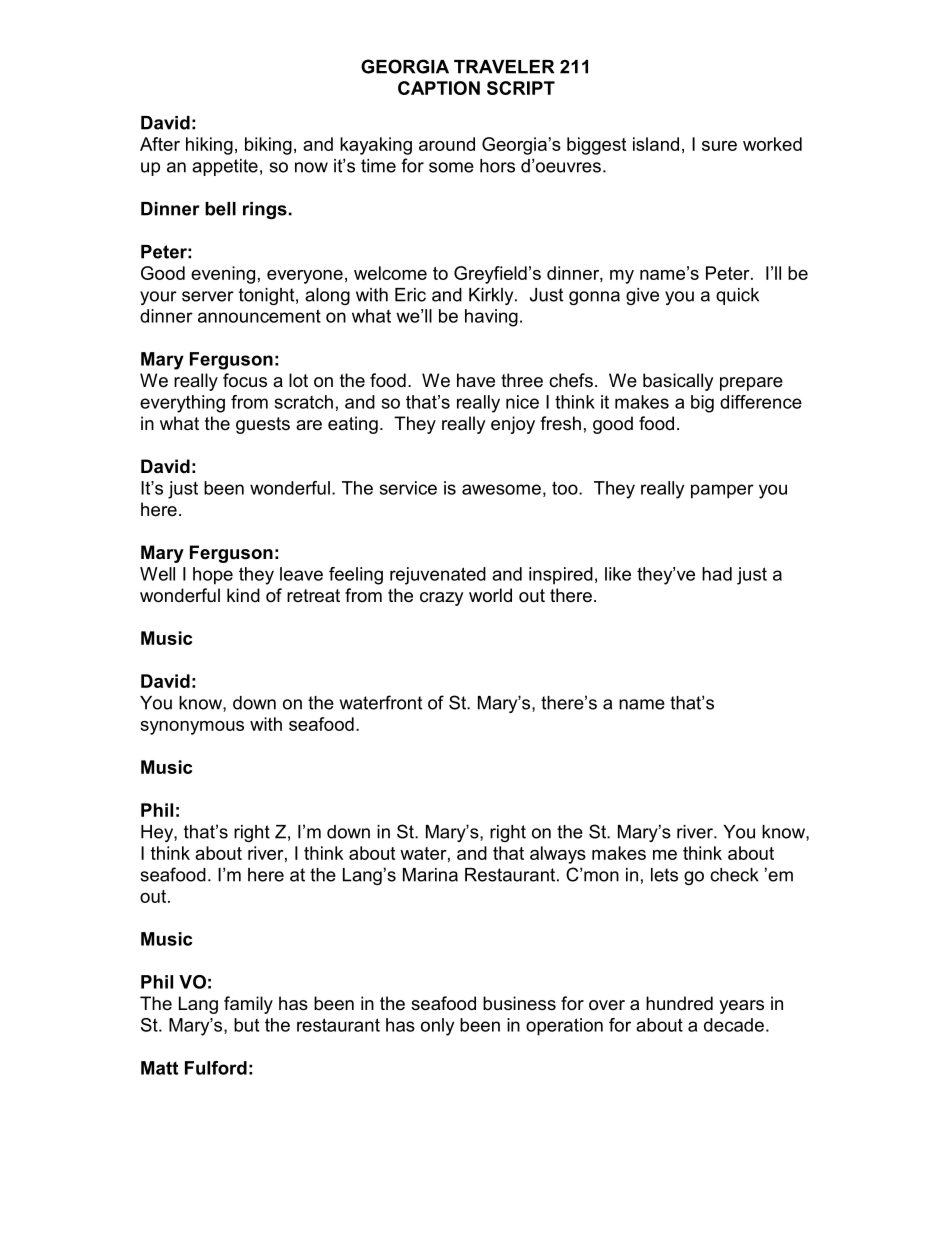  I want to click on sure, so click(719, 146).
